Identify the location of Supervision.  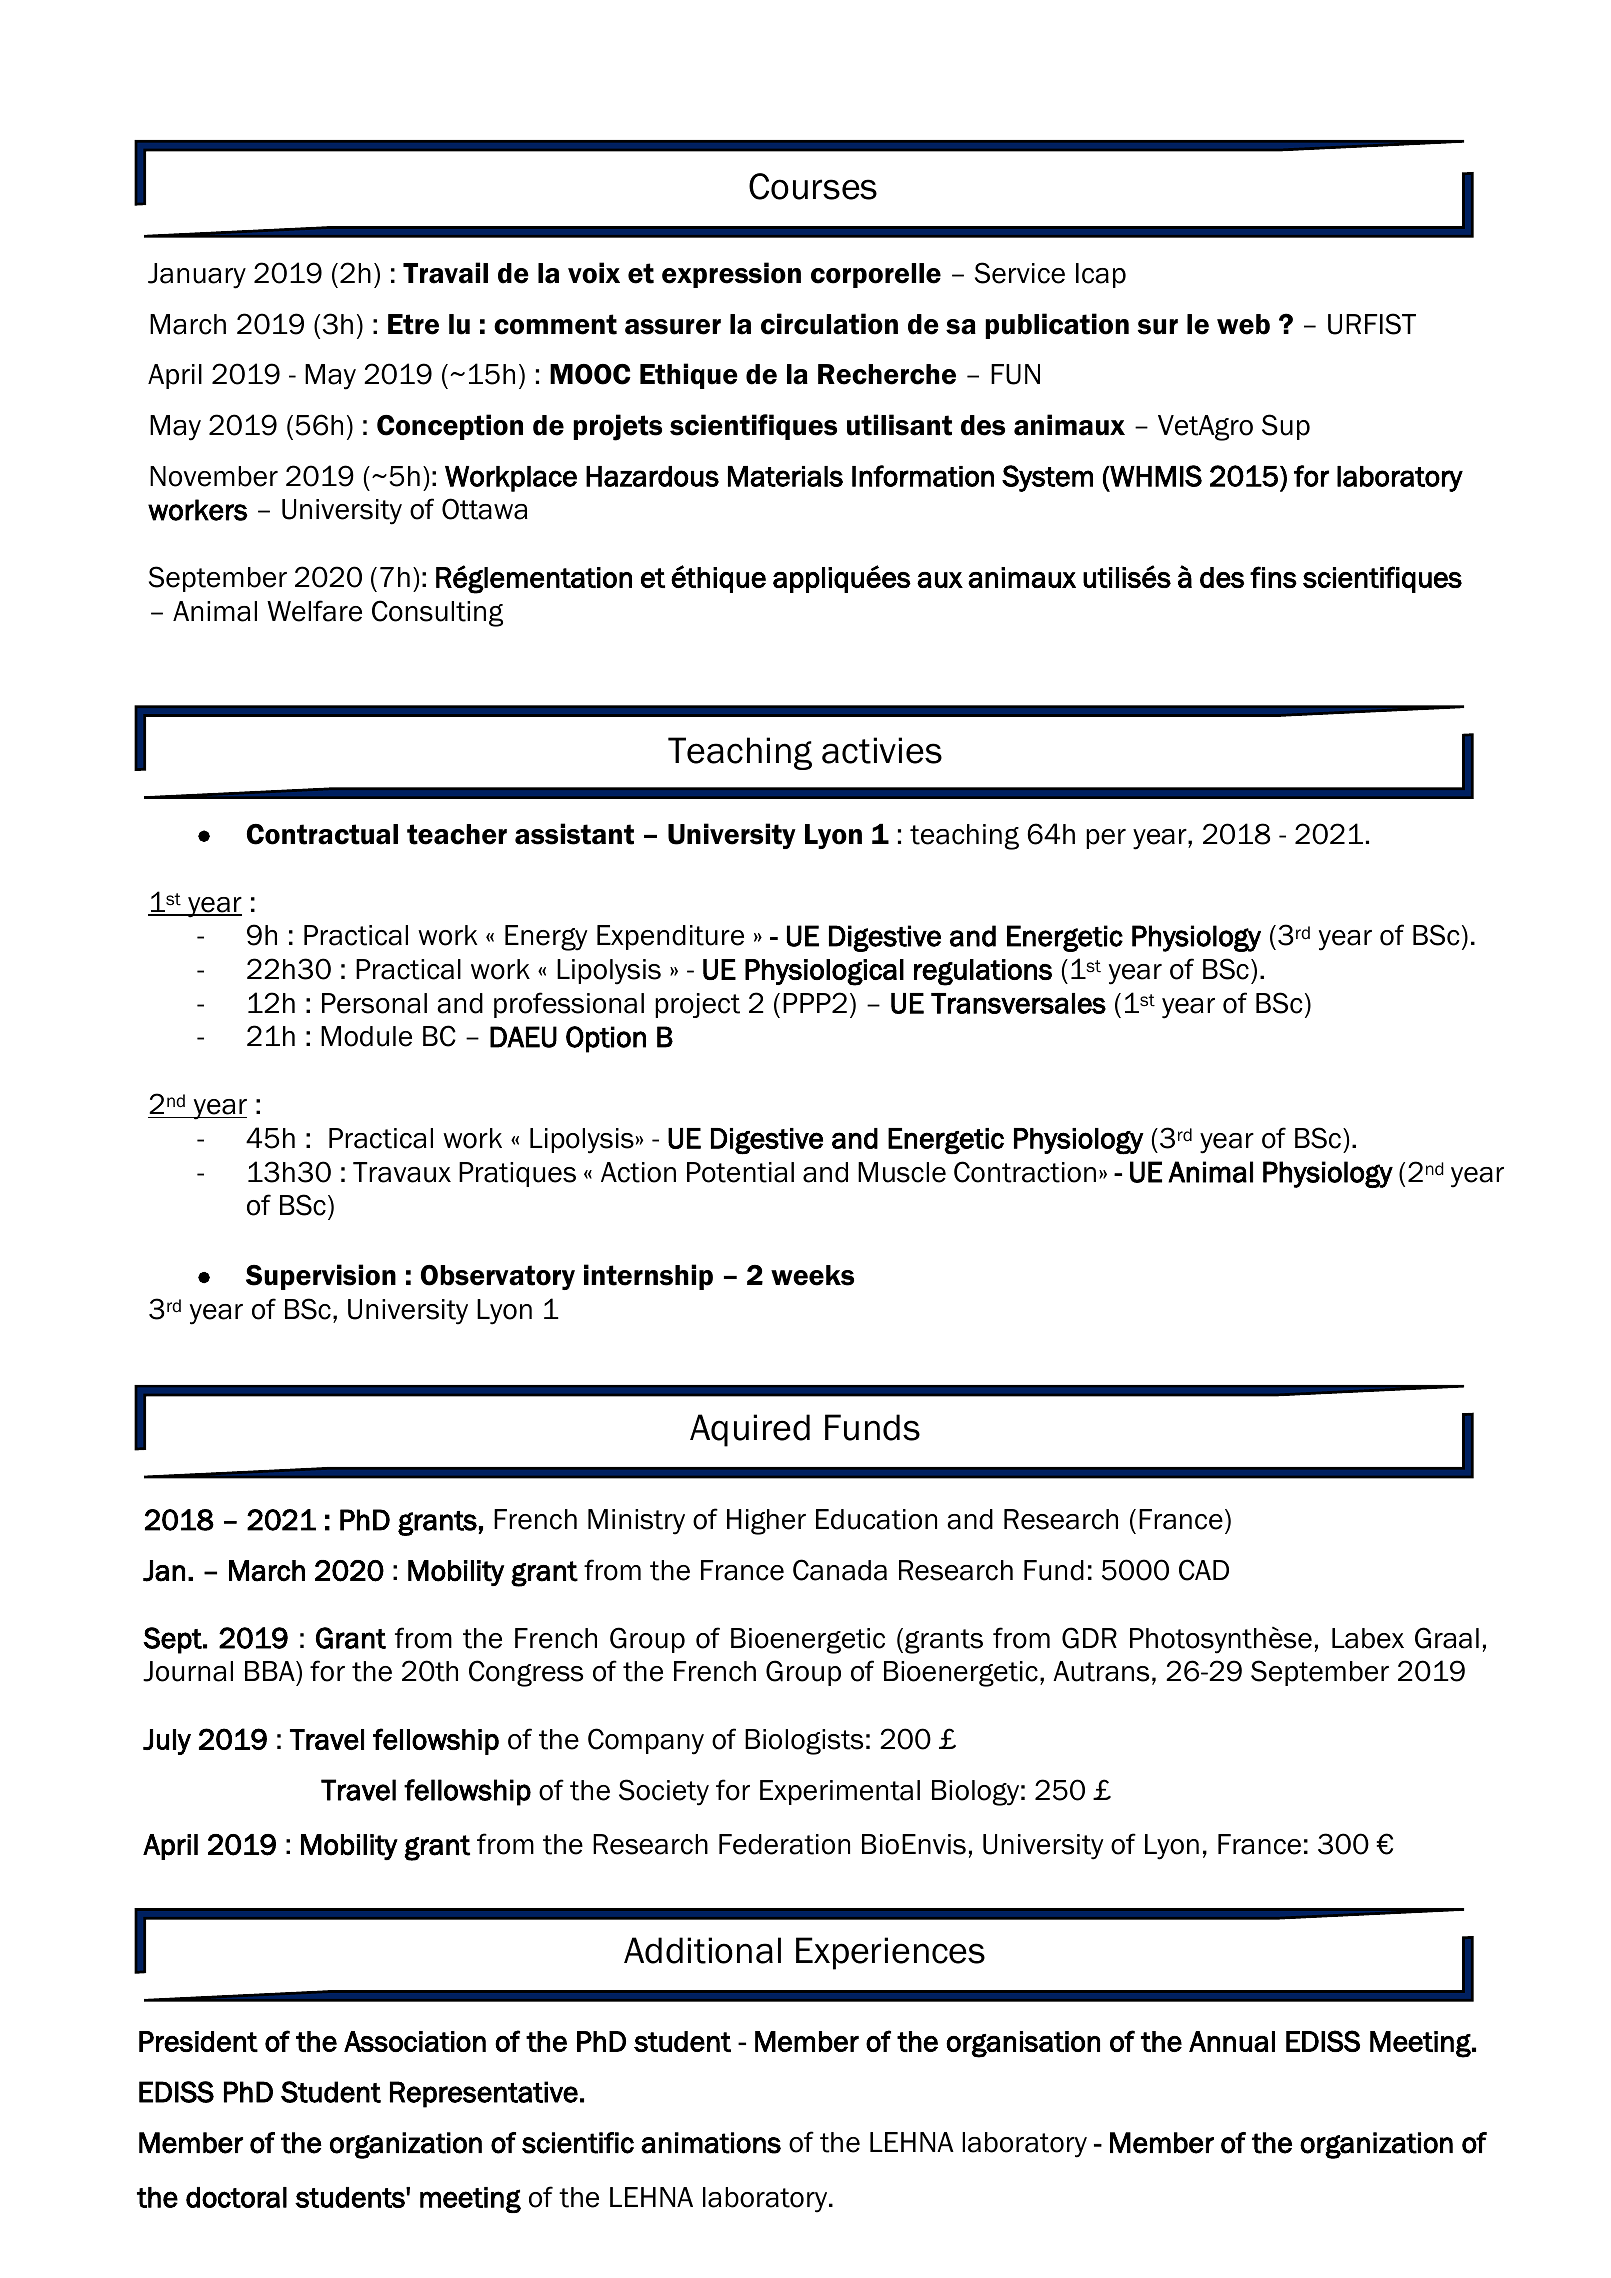
(321, 1277).
